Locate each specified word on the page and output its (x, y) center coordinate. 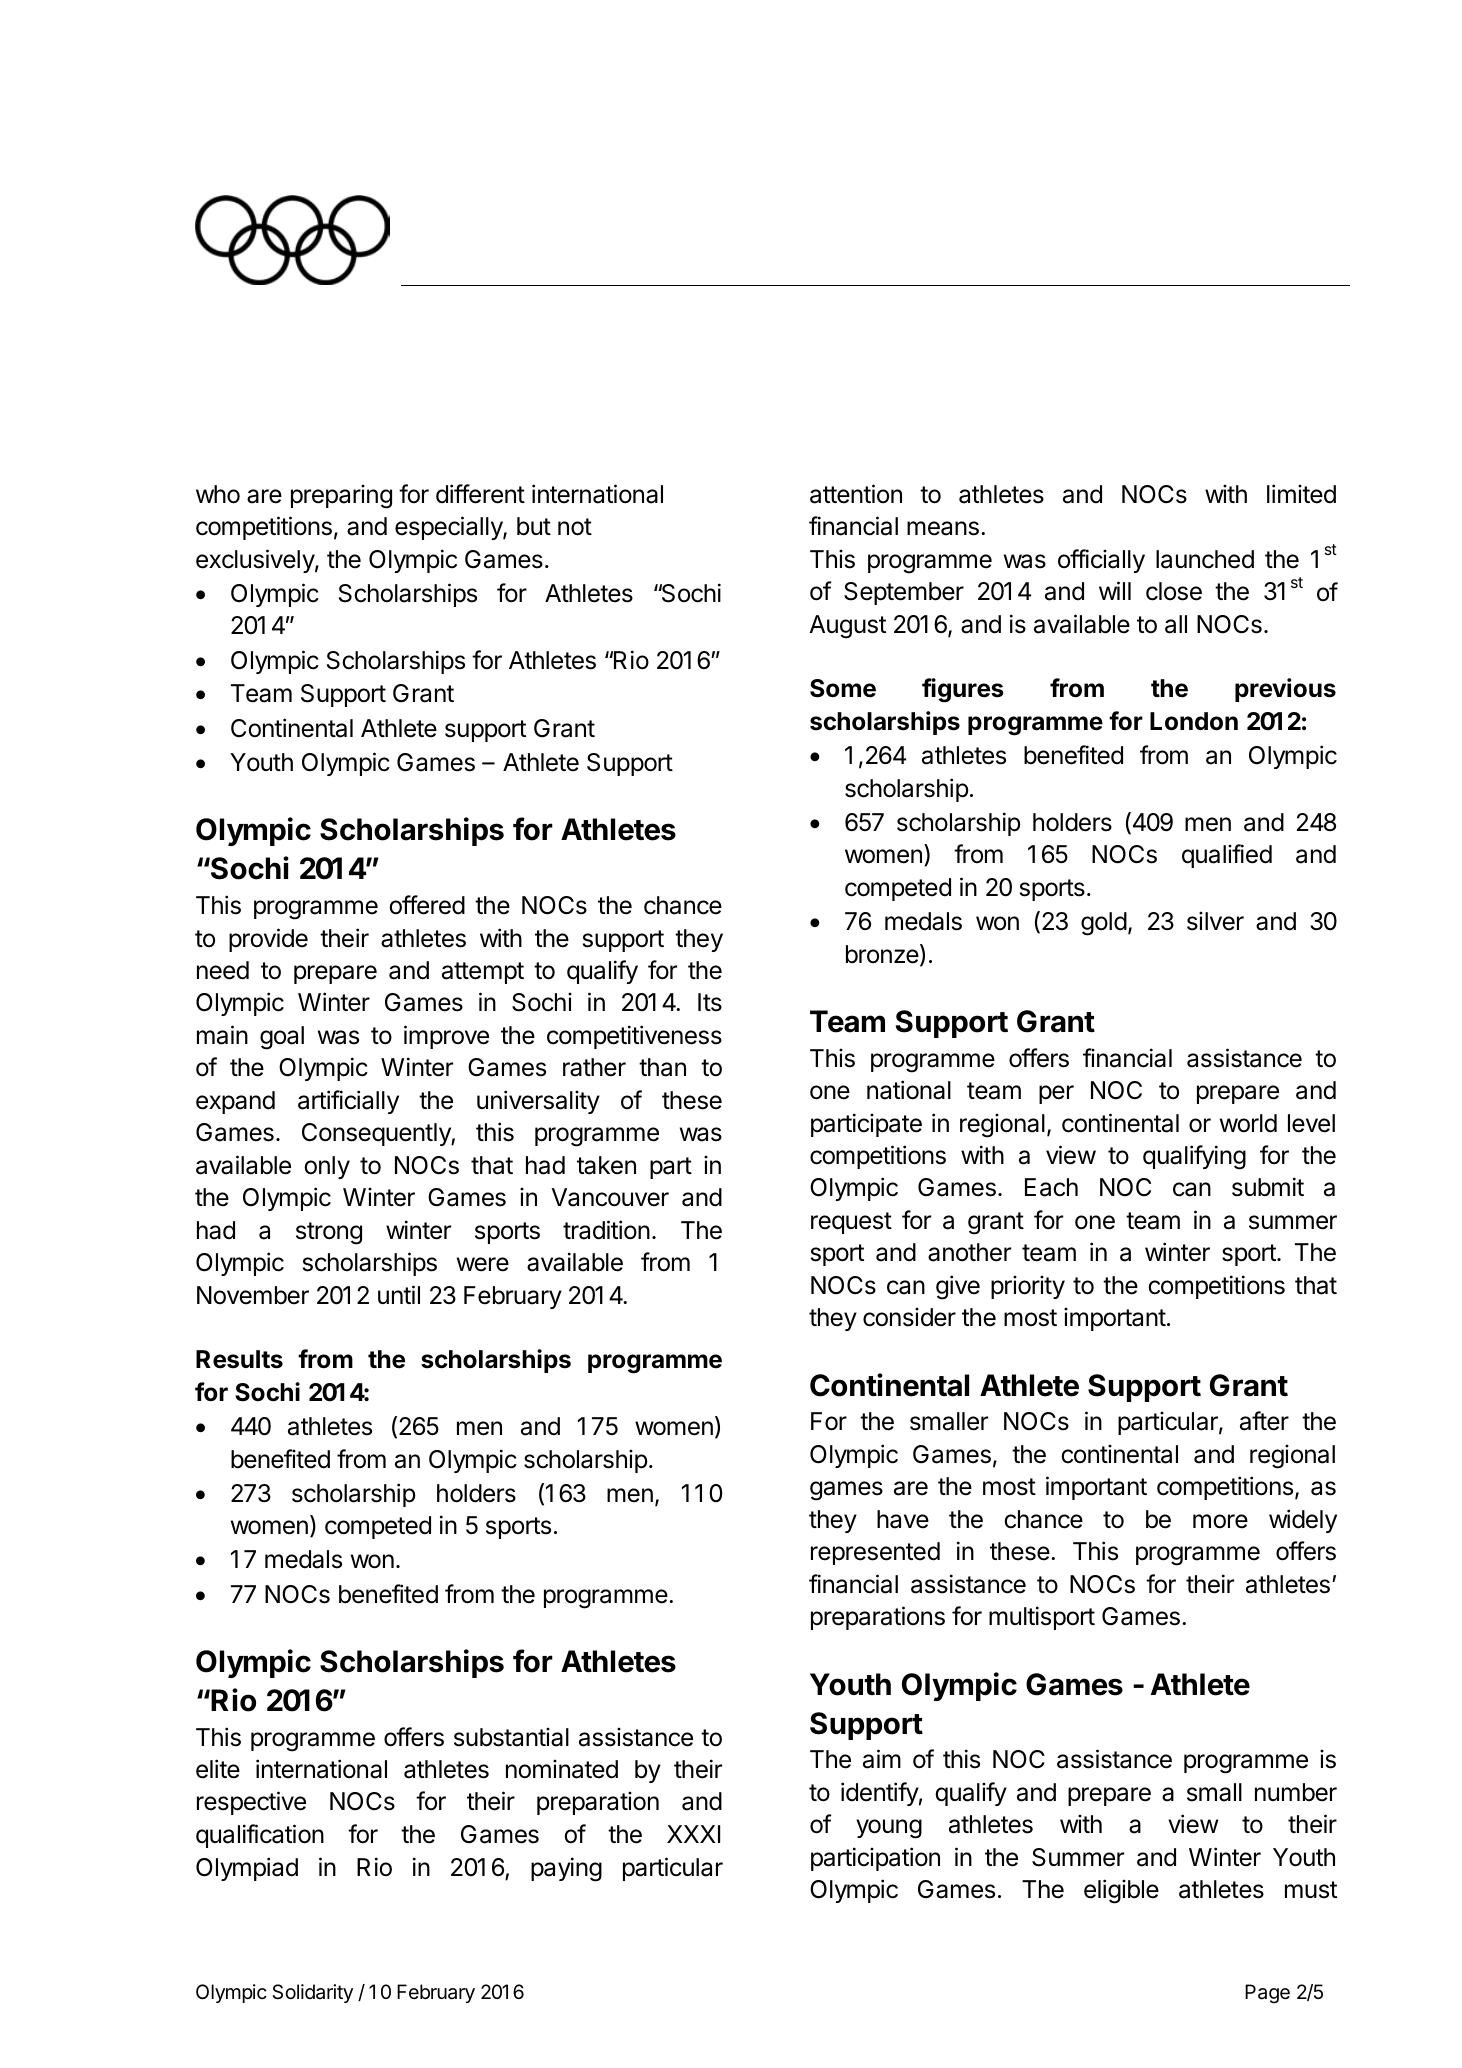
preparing (341, 497)
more (1220, 1521)
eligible (1121, 1891)
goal (282, 1038)
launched (1205, 559)
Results (239, 1359)
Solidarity (312, 1993)
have (903, 1519)
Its (710, 1002)
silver (1215, 921)
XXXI (693, 1834)
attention (856, 494)
